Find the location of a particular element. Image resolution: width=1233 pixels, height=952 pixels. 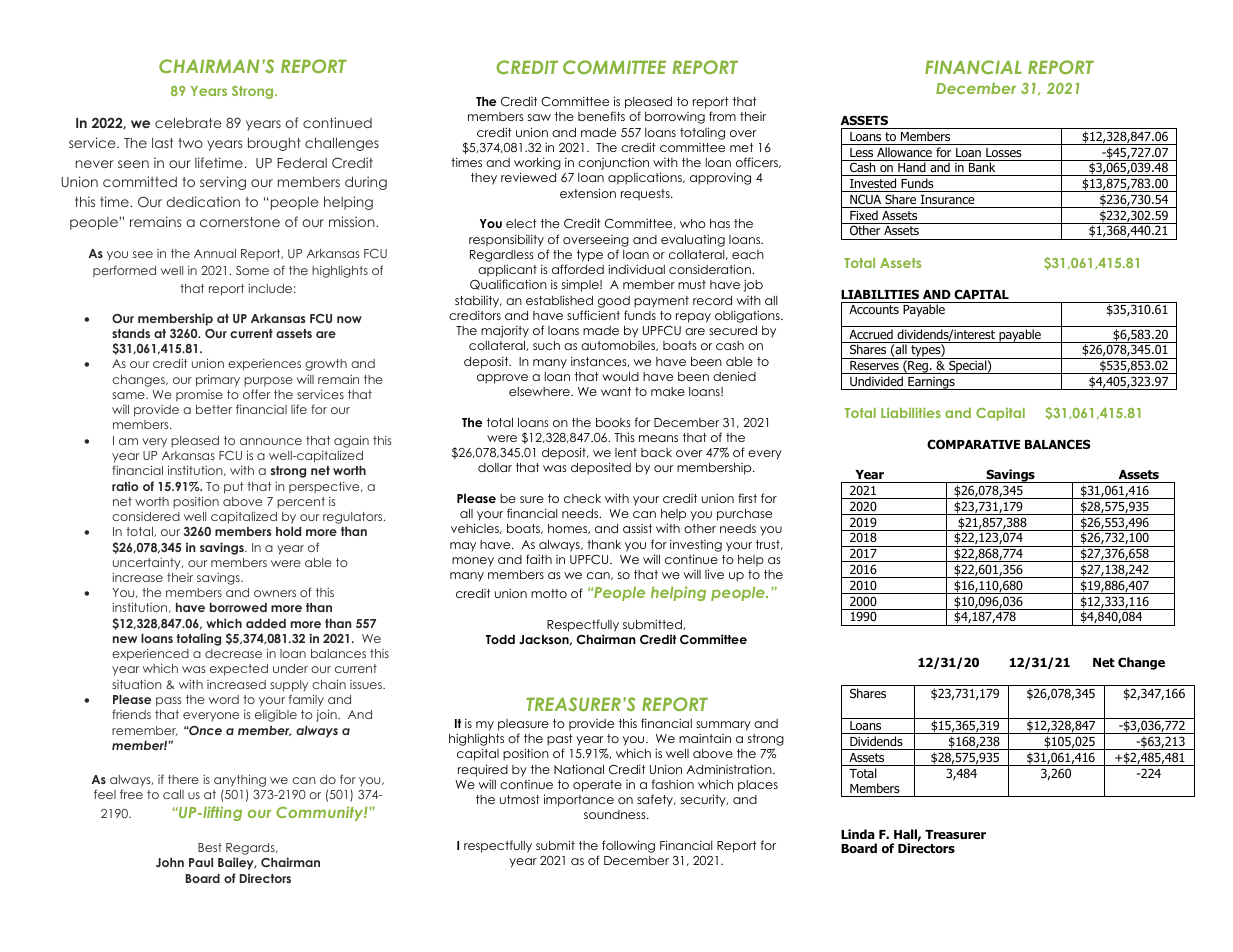

two is located at coordinates (190, 143).
